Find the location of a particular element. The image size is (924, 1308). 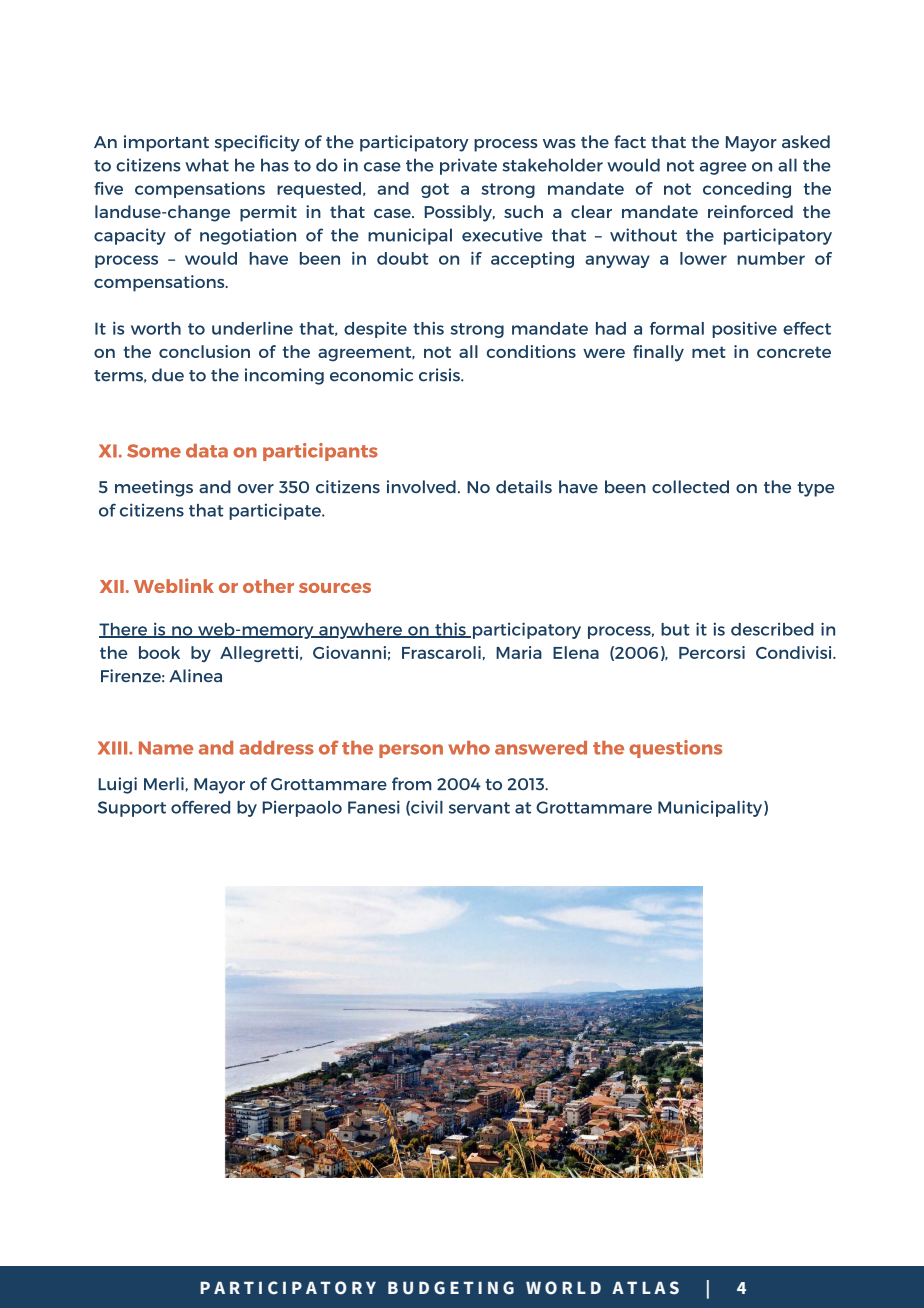

Maria is located at coordinates (519, 652).
